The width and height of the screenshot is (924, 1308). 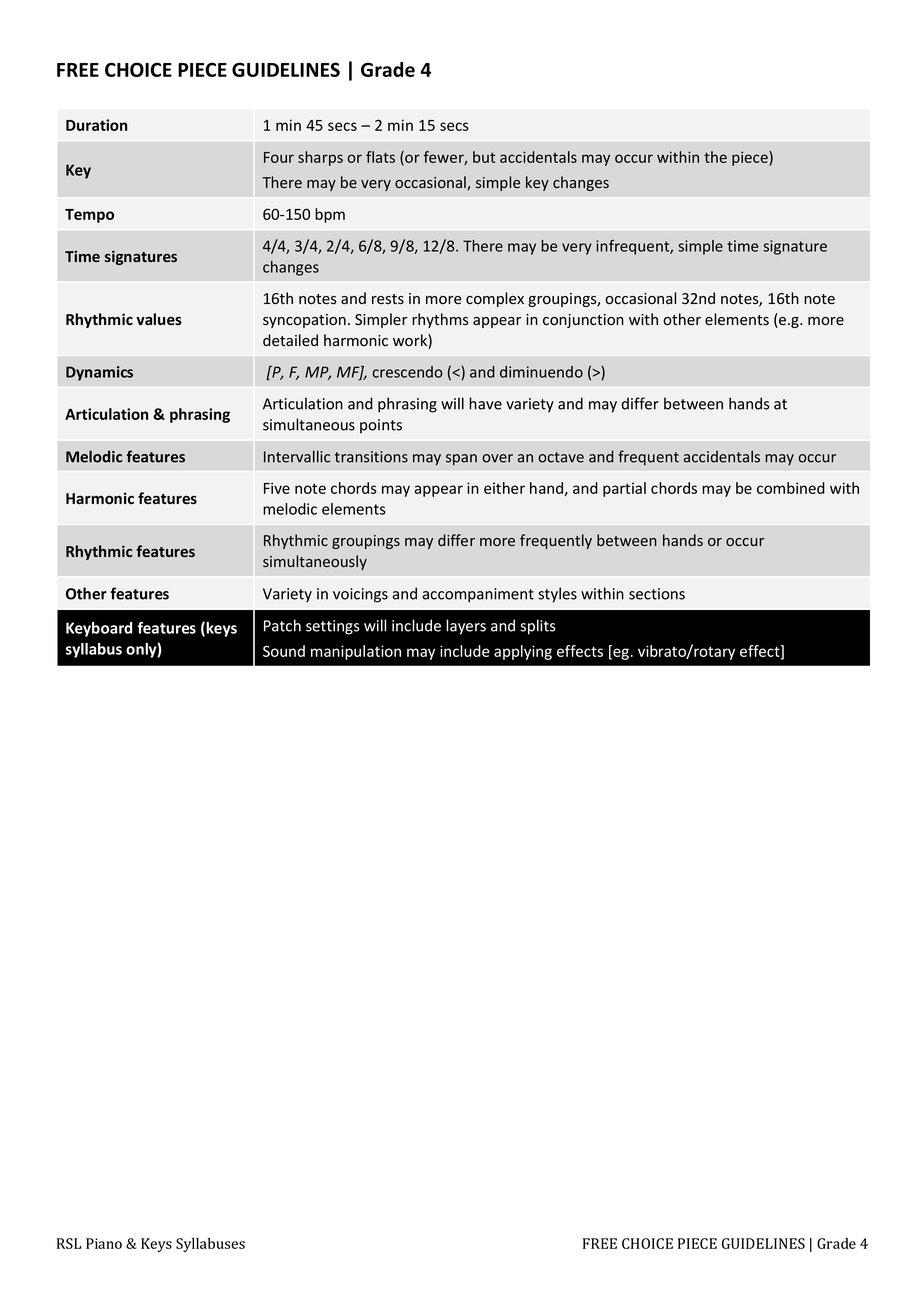 I want to click on combined, so click(x=791, y=488).
